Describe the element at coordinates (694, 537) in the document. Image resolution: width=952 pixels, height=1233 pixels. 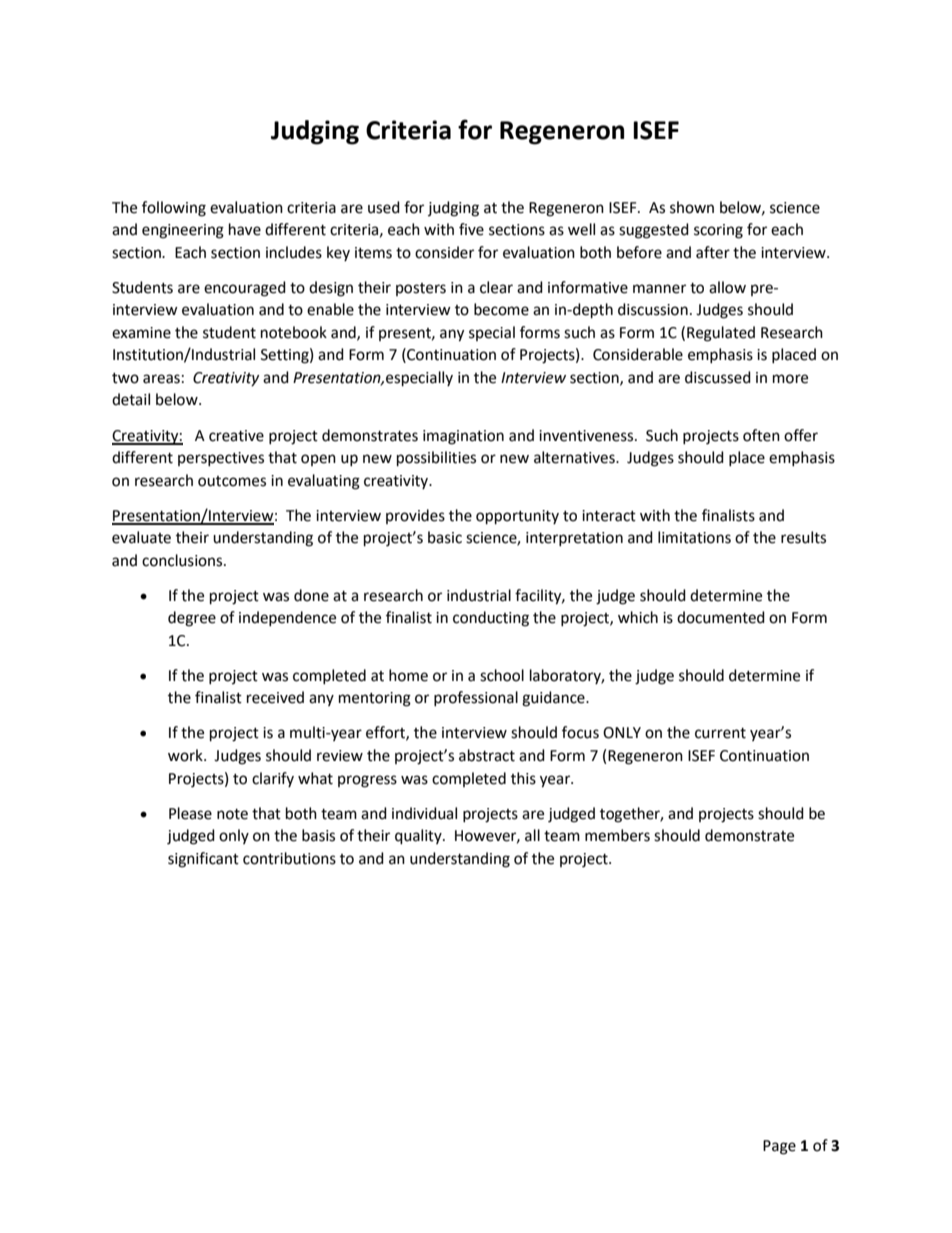
I see `limitations` at that location.
